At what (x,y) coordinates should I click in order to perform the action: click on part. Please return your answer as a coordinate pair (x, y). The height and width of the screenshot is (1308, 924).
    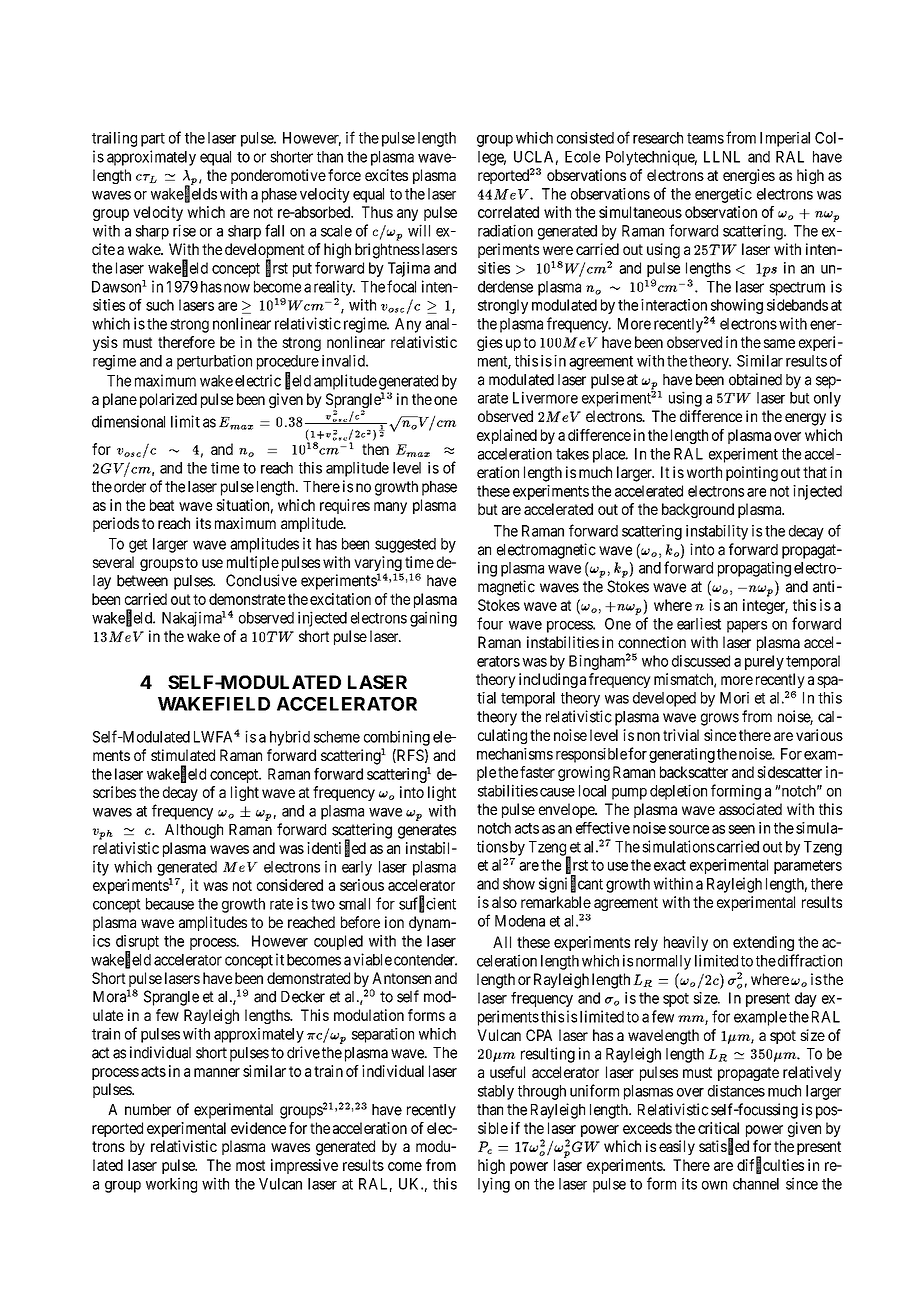
    Looking at the image, I should click on (153, 140).
